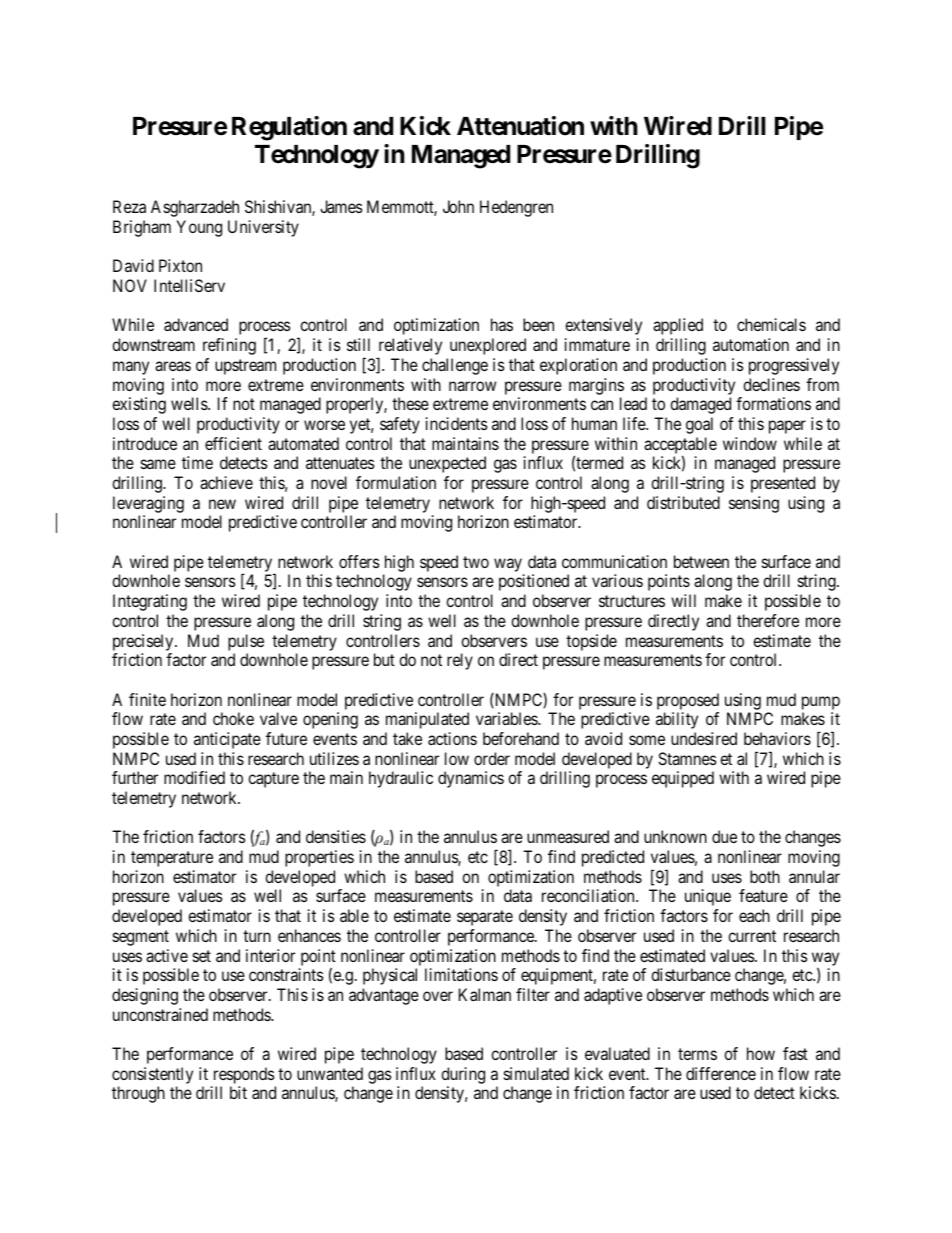  What do you see at coordinates (227, 740) in the screenshot?
I see `anticipate` at bounding box center [227, 740].
